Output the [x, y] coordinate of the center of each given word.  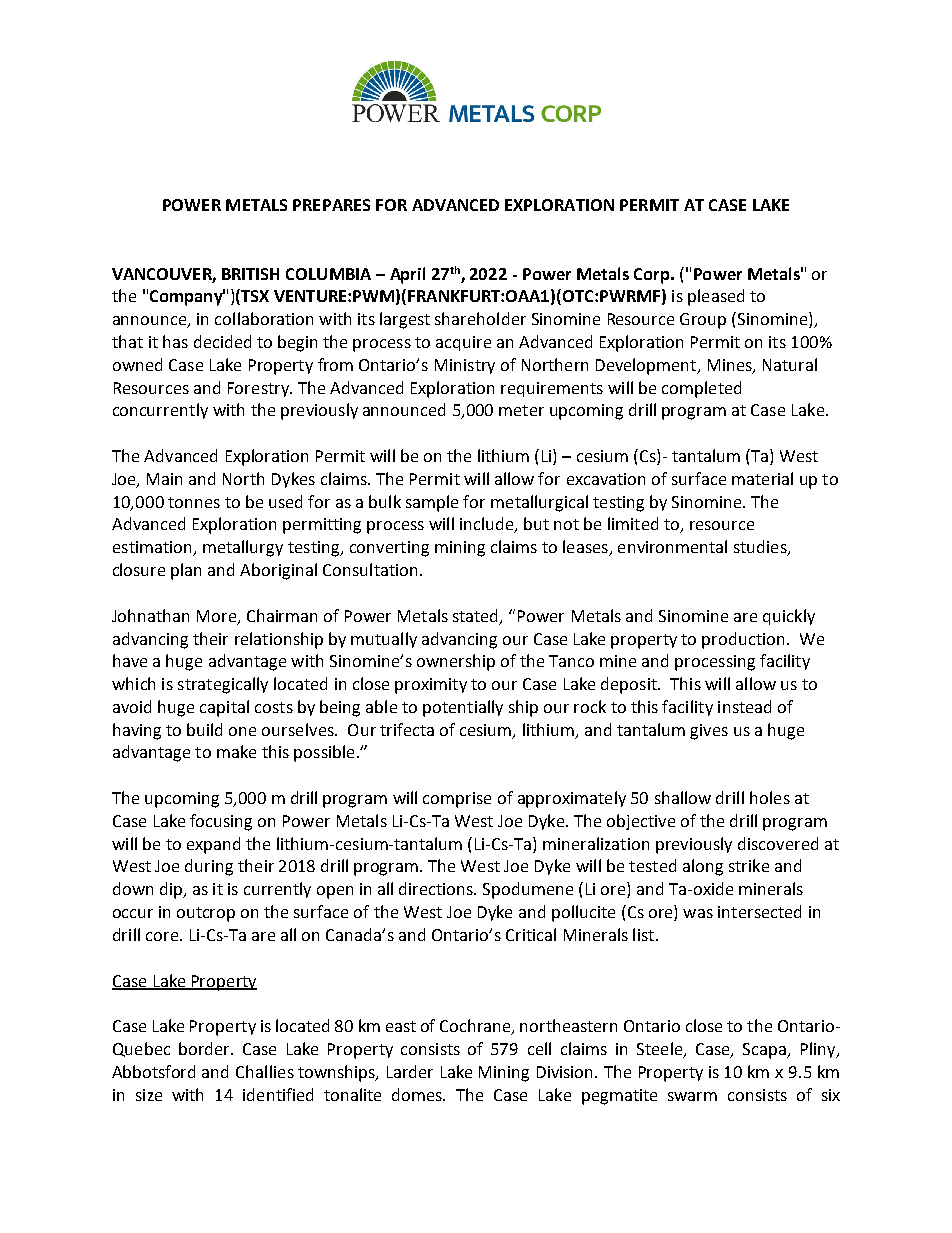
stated [477, 616]
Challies [265, 1071]
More [218, 617]
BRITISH [250, 274]
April [407, 275]
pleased [716, 297]
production [743, 640]
